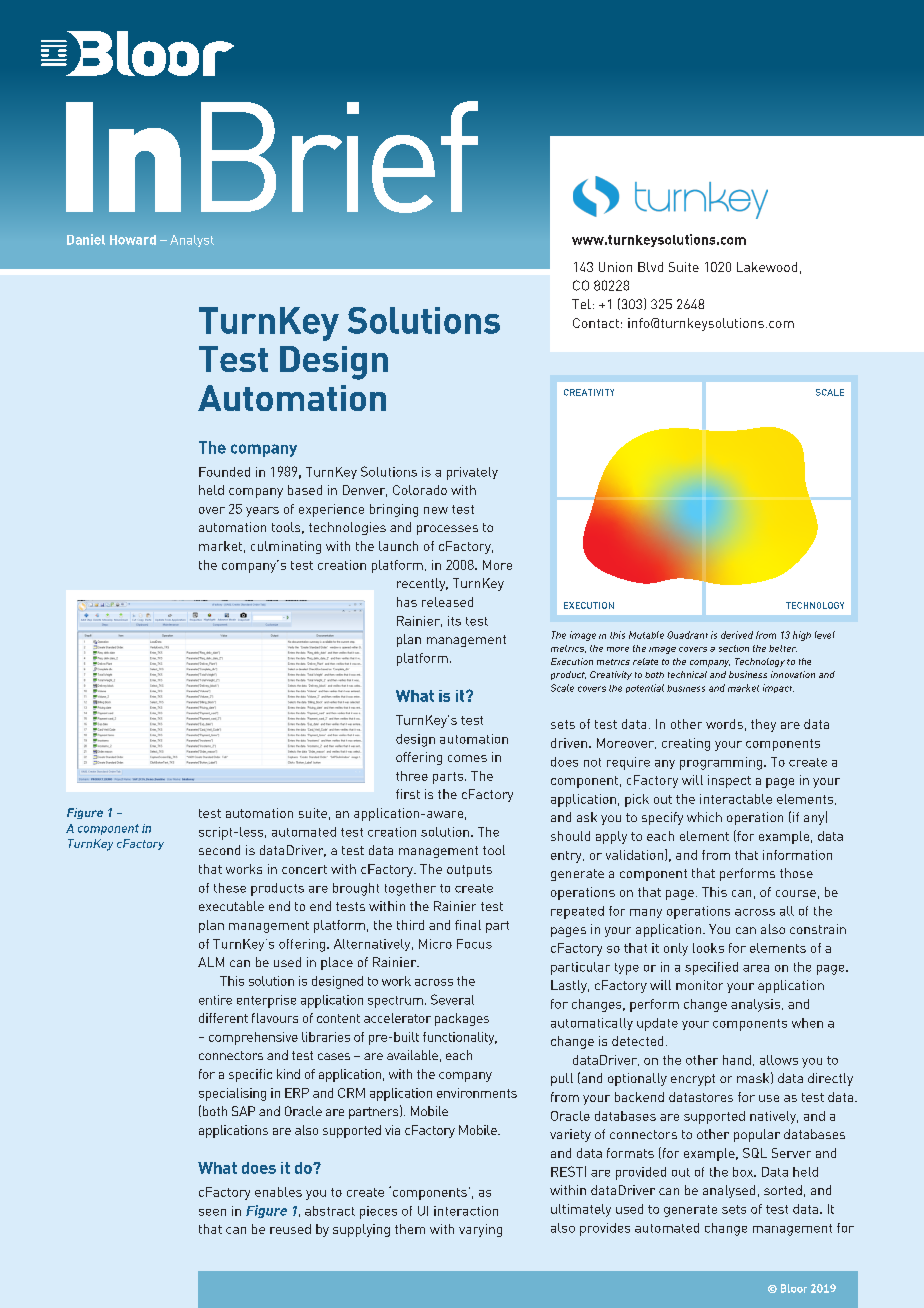 The image size is (924, 1308). Describe the element at coordinates (755, 1005) in the document. I see `analysis` at that location.
